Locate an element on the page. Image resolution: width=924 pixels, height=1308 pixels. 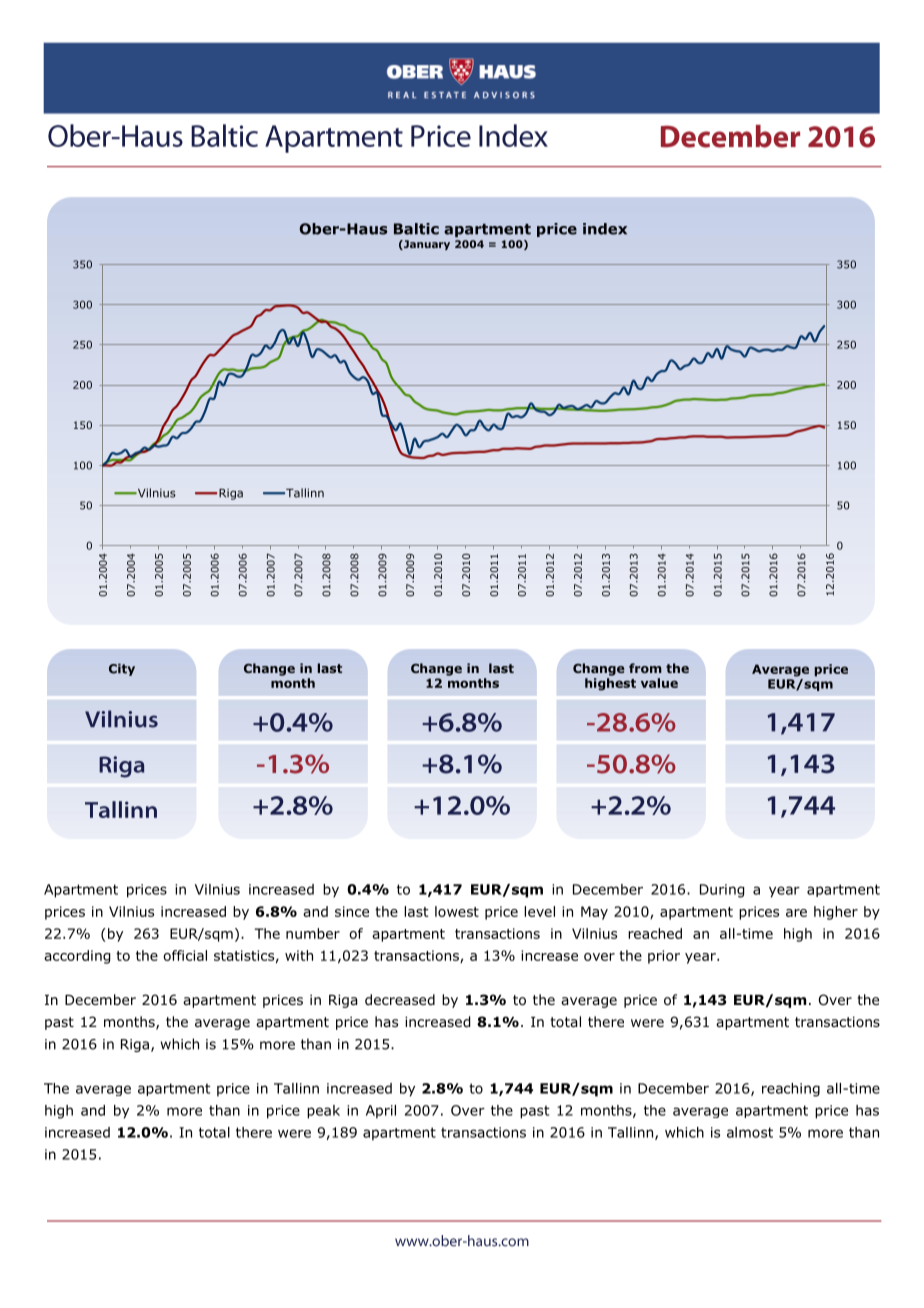
level is located at coordinates (539, 911).
